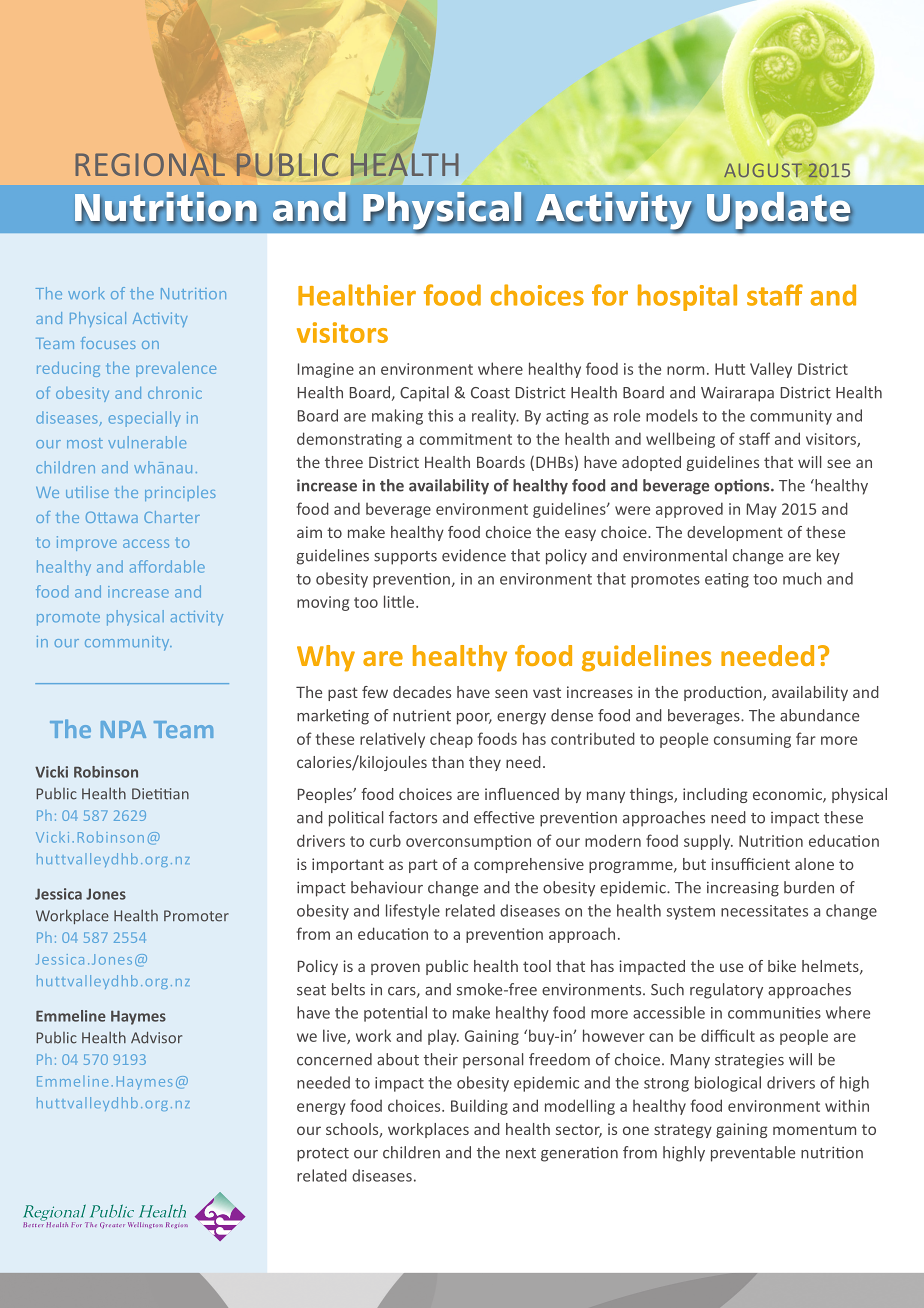 The image size is (924, 1308). What do you see at coordinates (474, 555) in the screenshot?
I see `evidence` at bounding box center [474, 555].
